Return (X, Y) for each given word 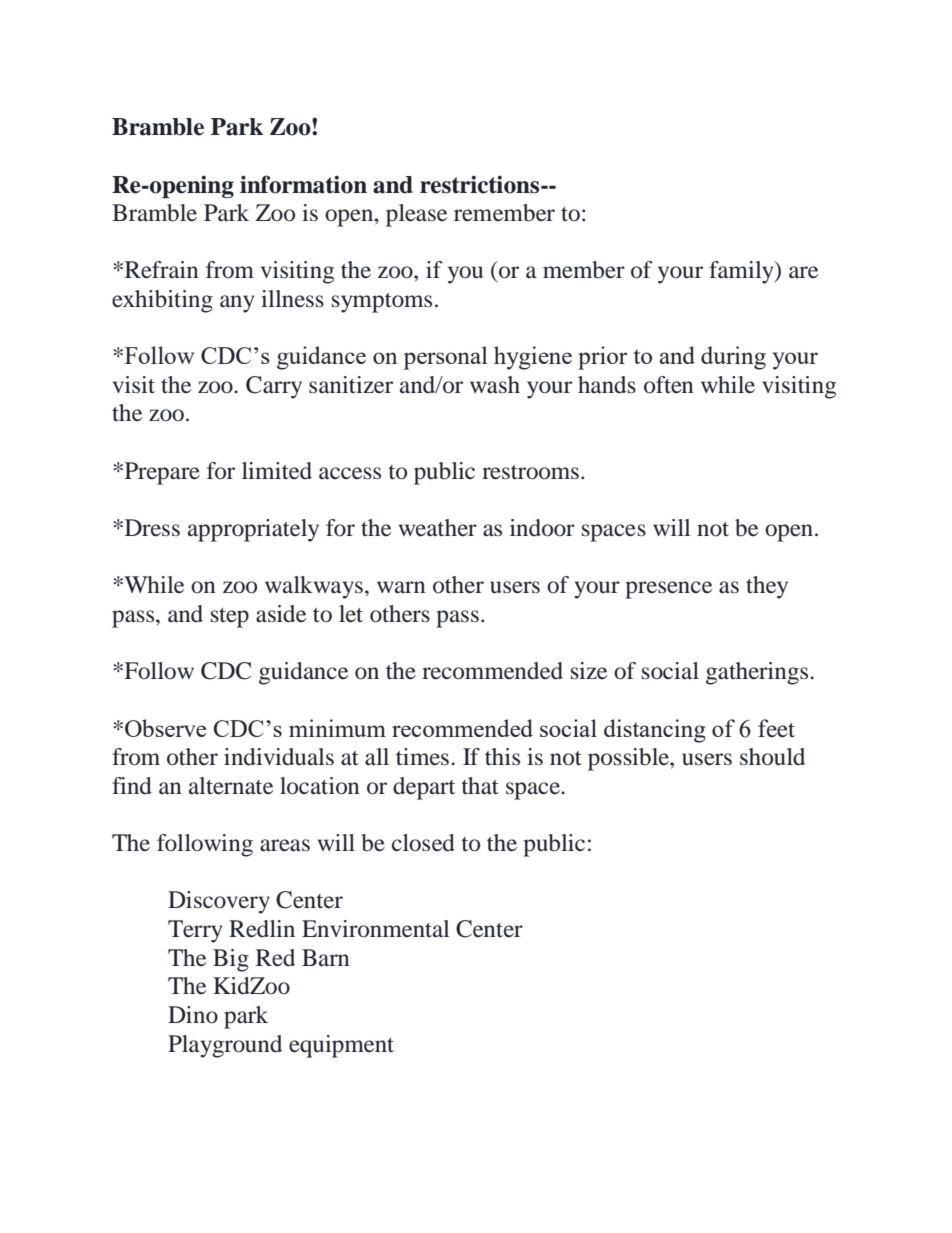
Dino (193, 1015)
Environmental (375, 929)
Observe (165, 728)
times (422, 757)
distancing (655, 731)
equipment (341, 1046)
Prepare (161, 473)
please (416, 215)
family (742, 272)
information (303, 184)
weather (438, 528)
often (669, 385)
